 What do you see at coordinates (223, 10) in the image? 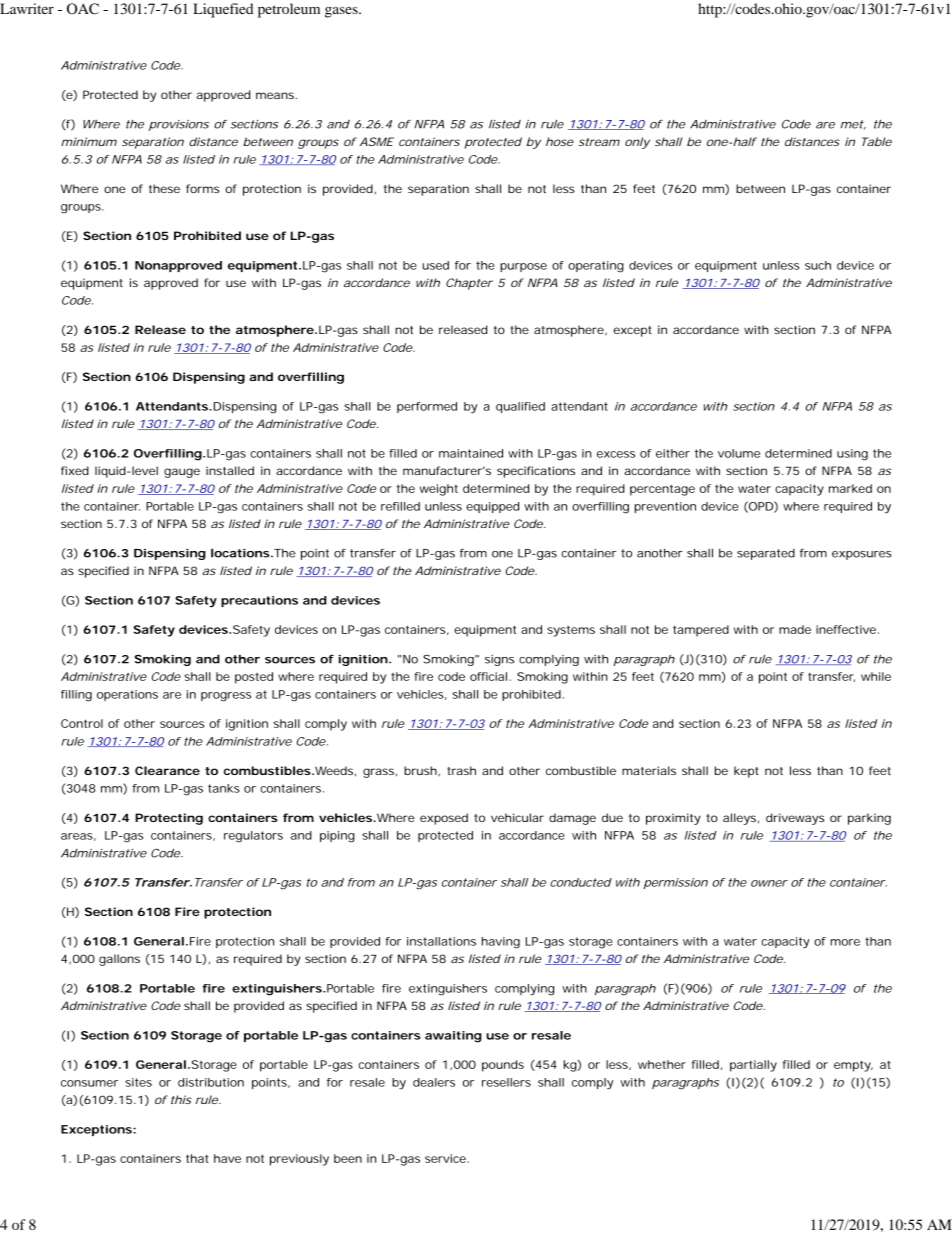
I see `Liquefied` at bounding box center [223, 10].
